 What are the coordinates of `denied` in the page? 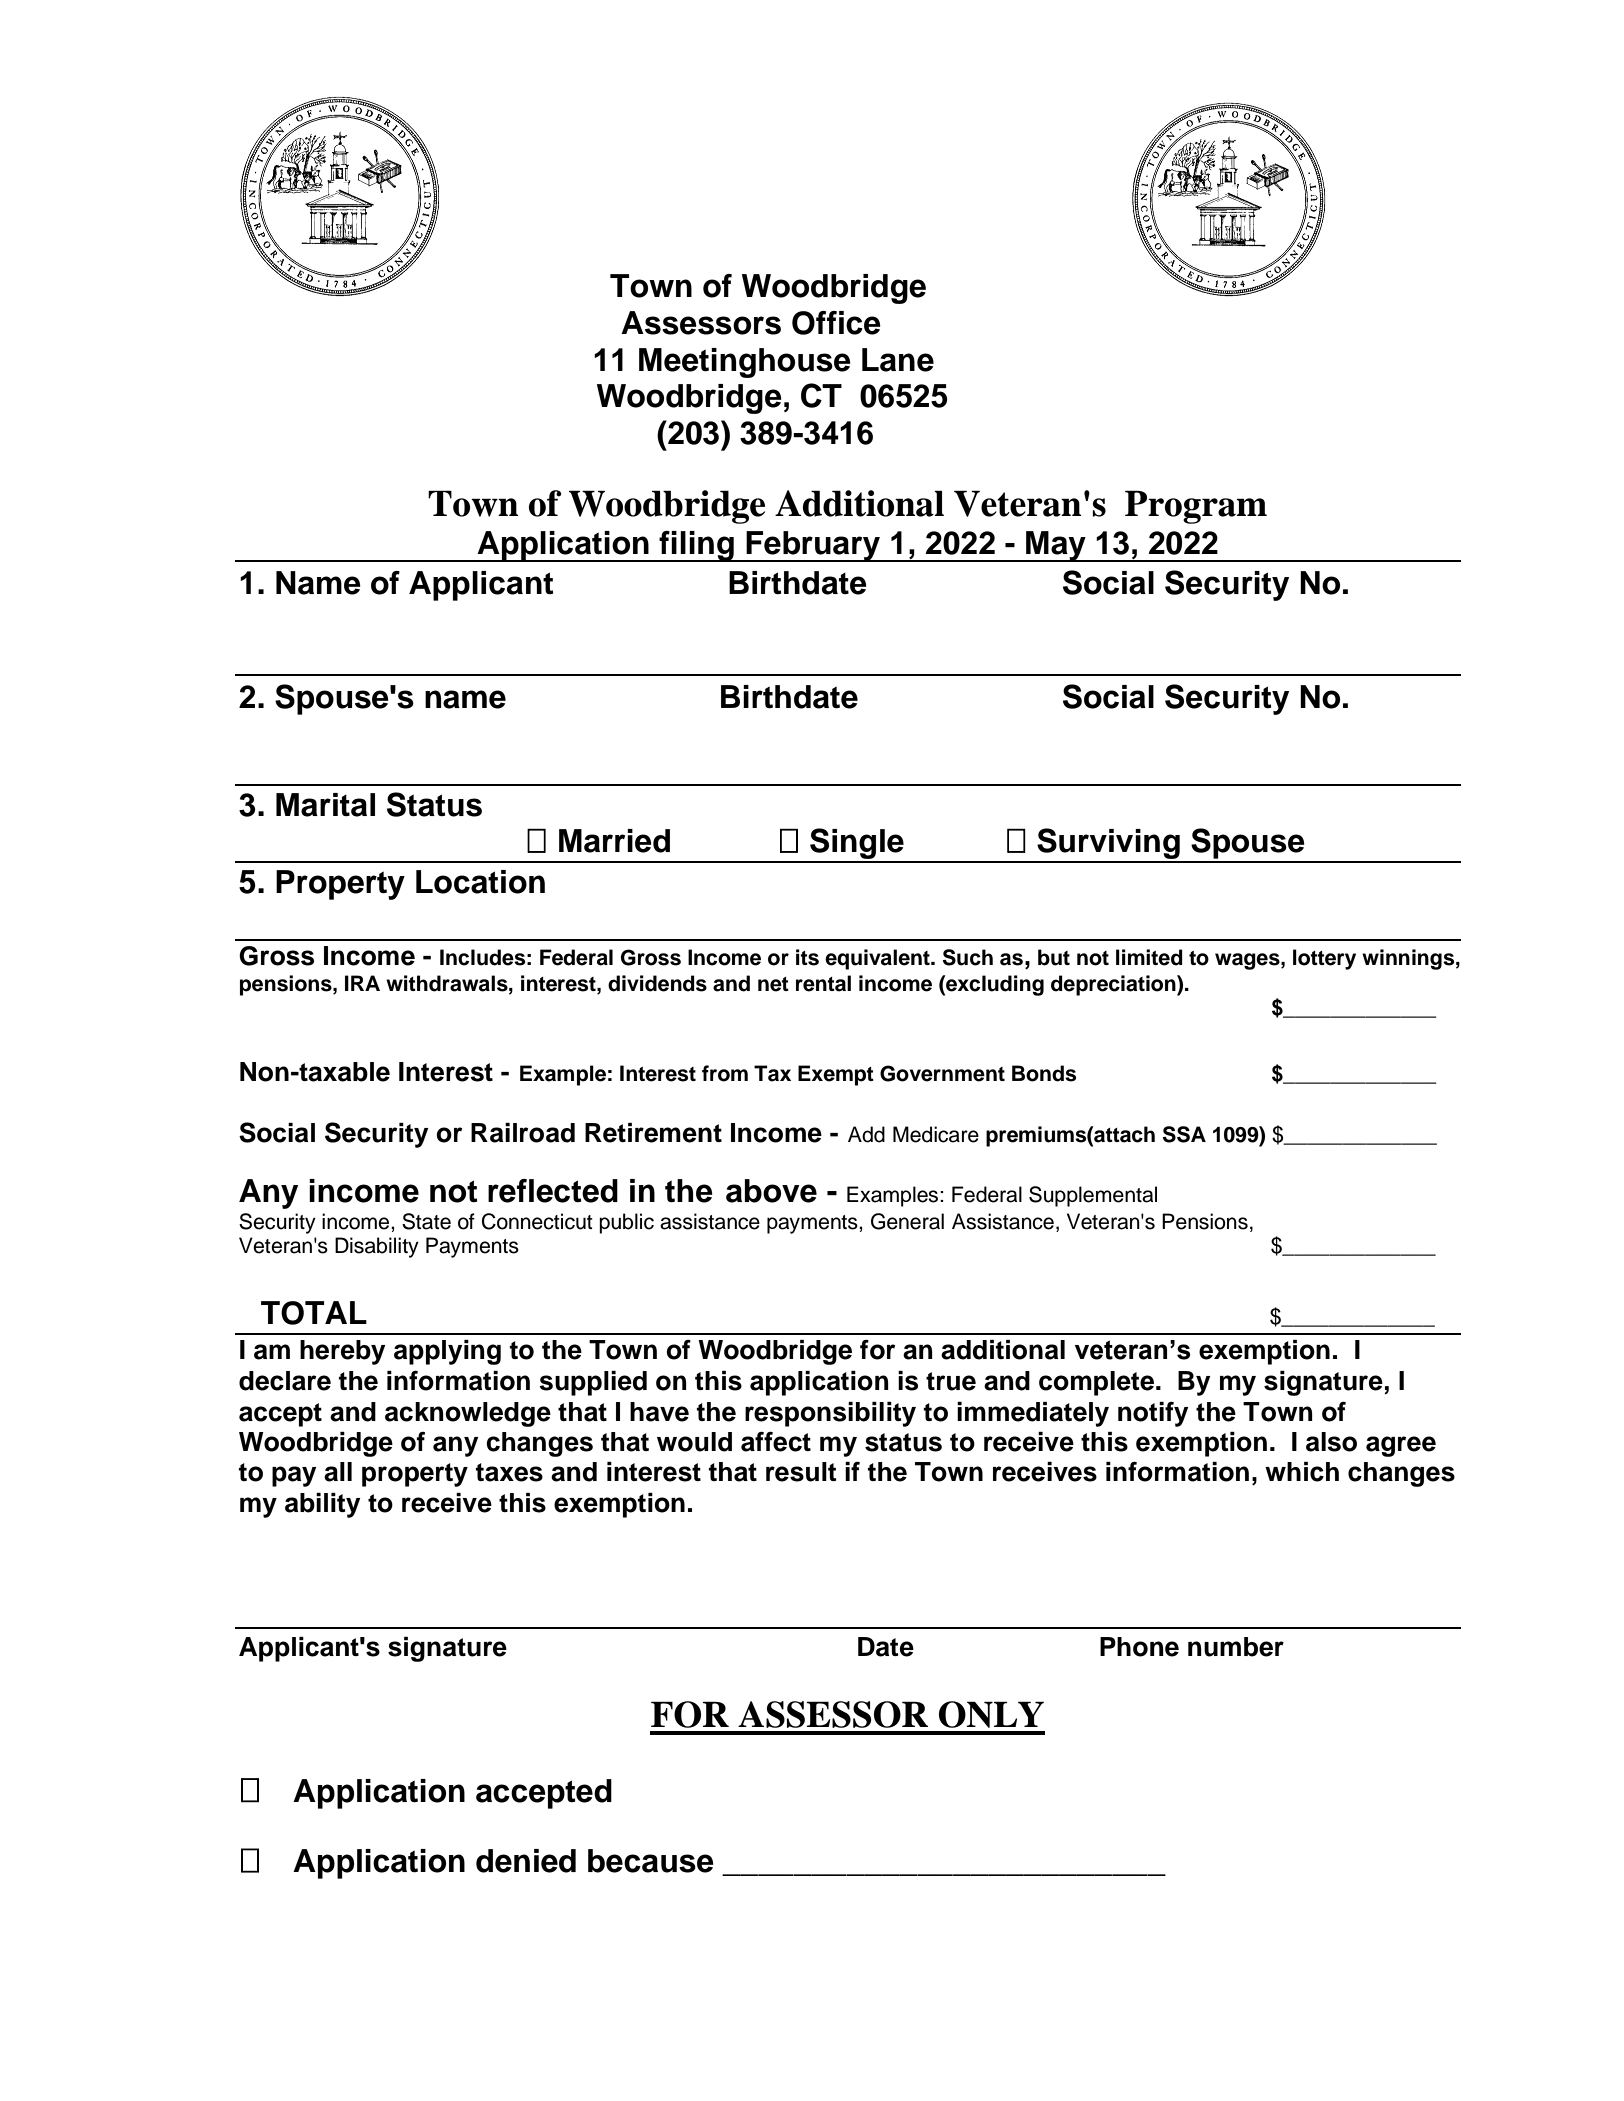 It's located at (526, 1861).
